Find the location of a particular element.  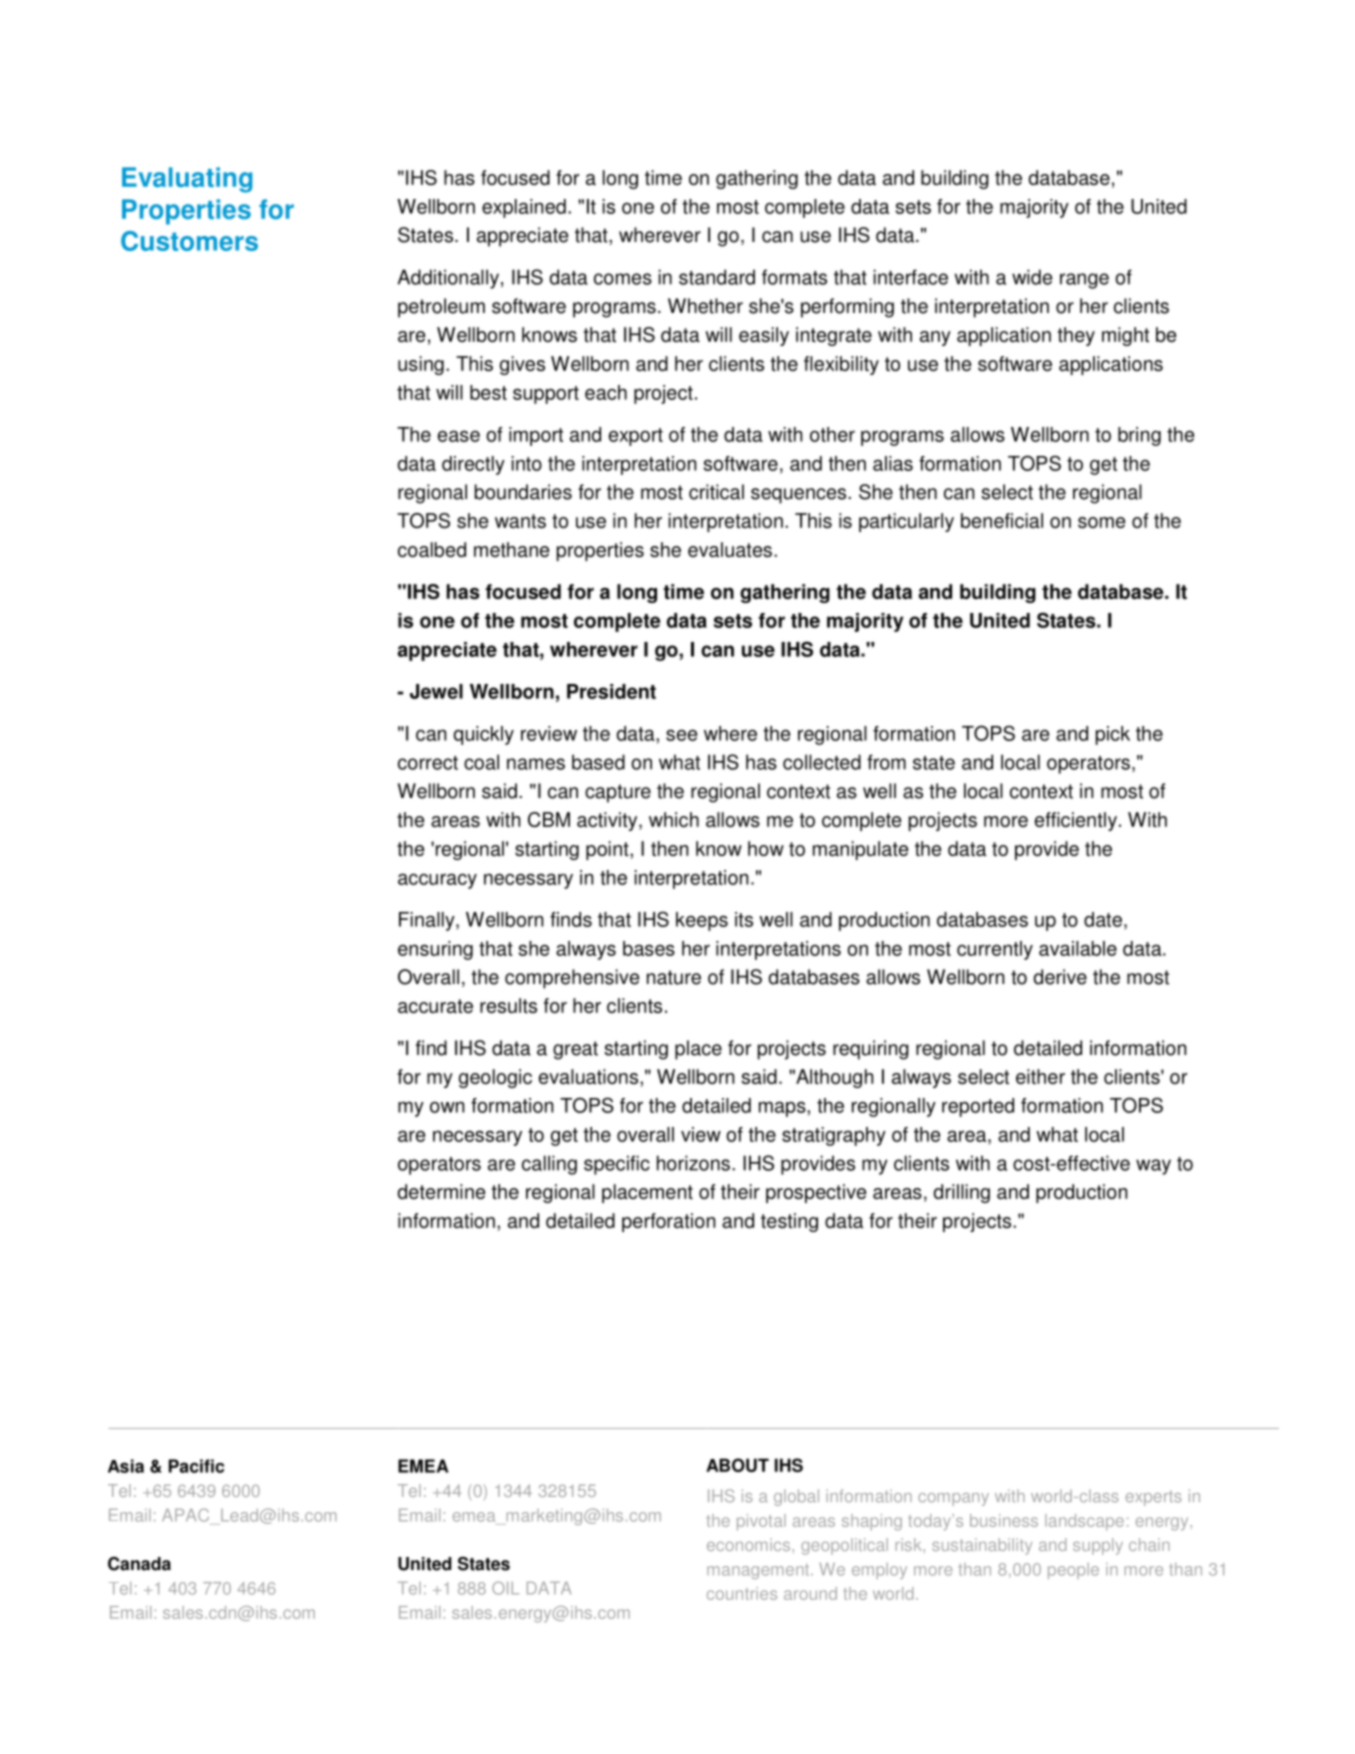

point is located at coordinates (608, 850).
